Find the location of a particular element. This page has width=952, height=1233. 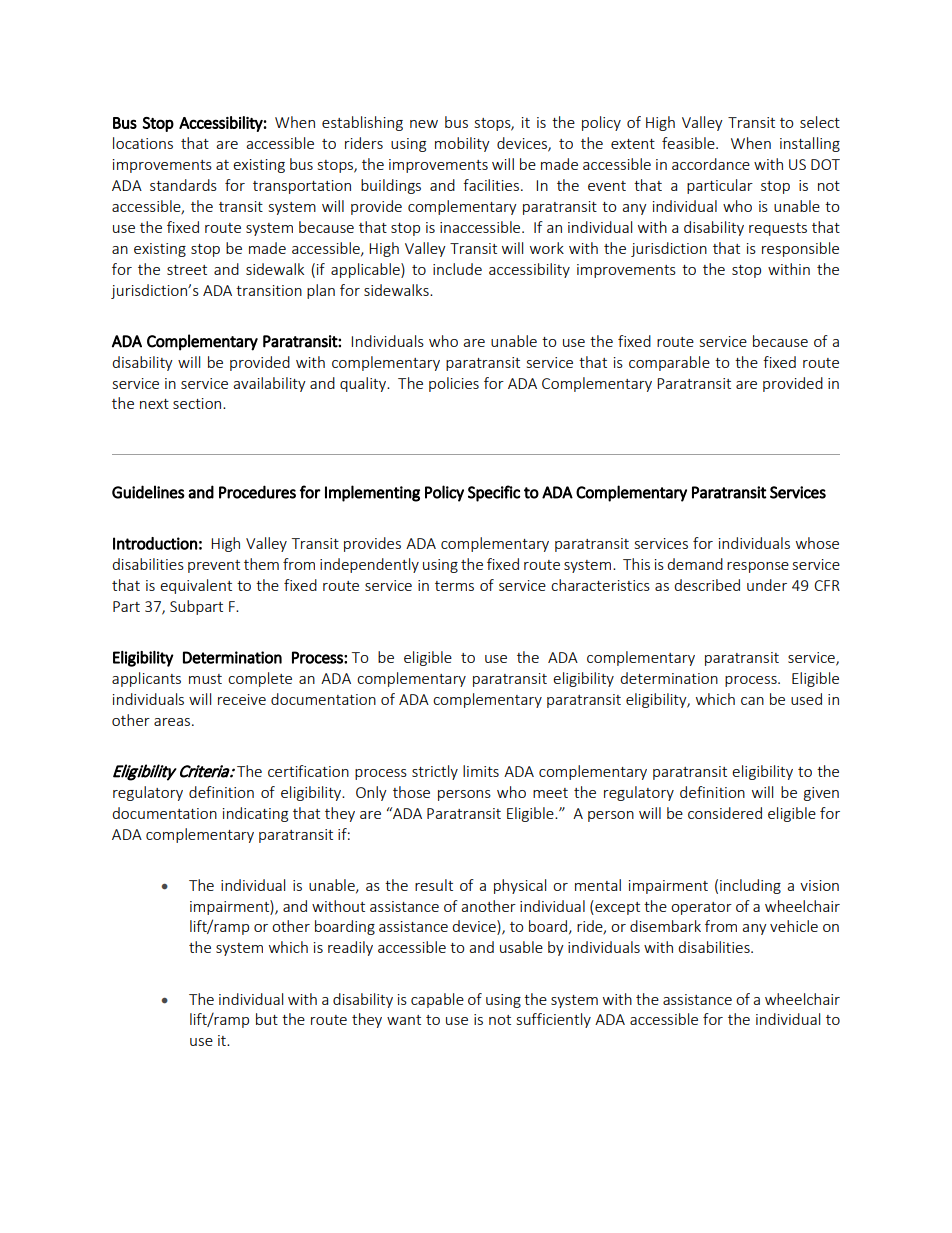

standards is located at coordinates (183, 185).
